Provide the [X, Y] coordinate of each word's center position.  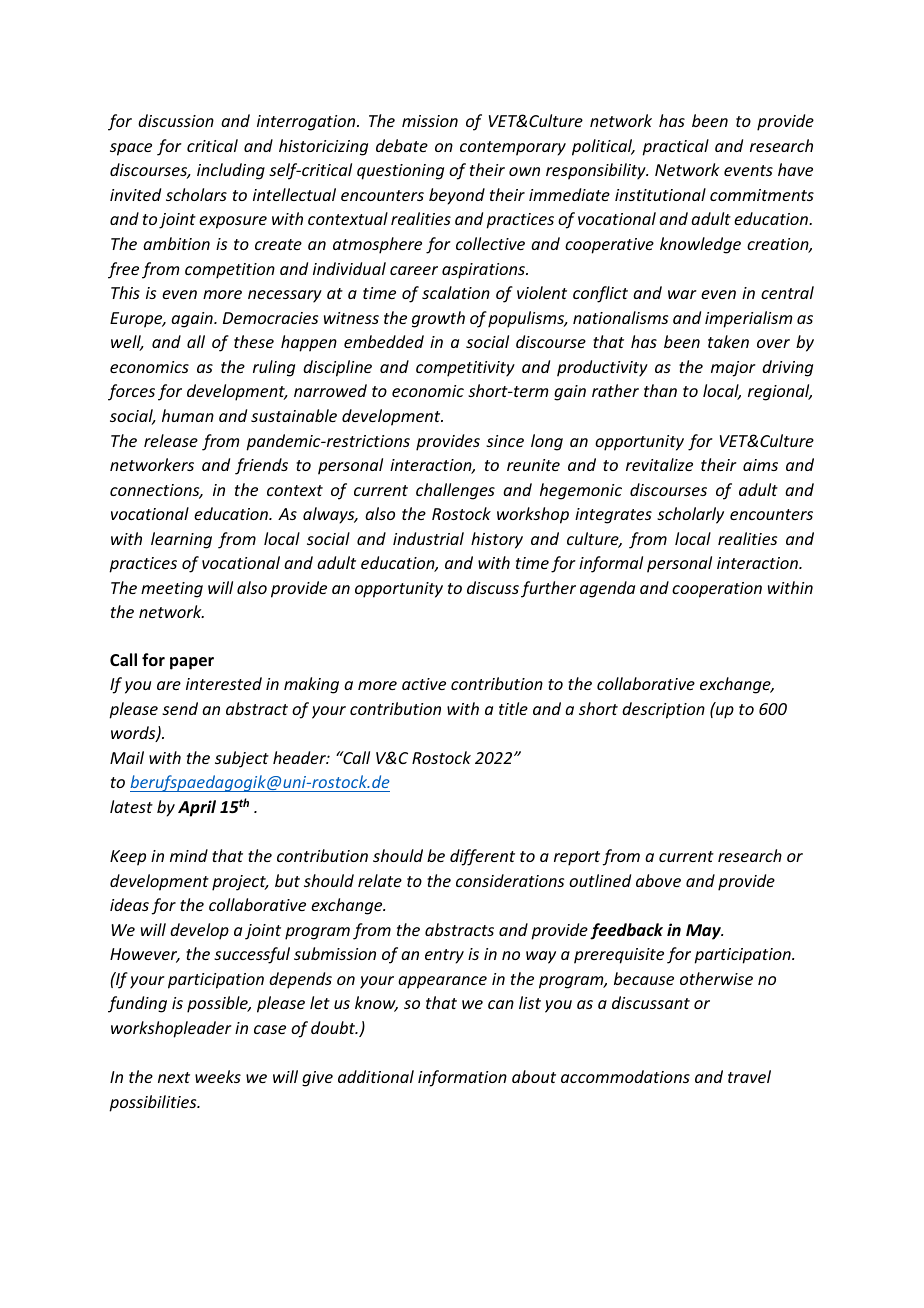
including [231, 171]
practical [675, 147]
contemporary [513, 148]
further [548, 589]
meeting [172, 590]
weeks [218, 1076]
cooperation [717, 590]
